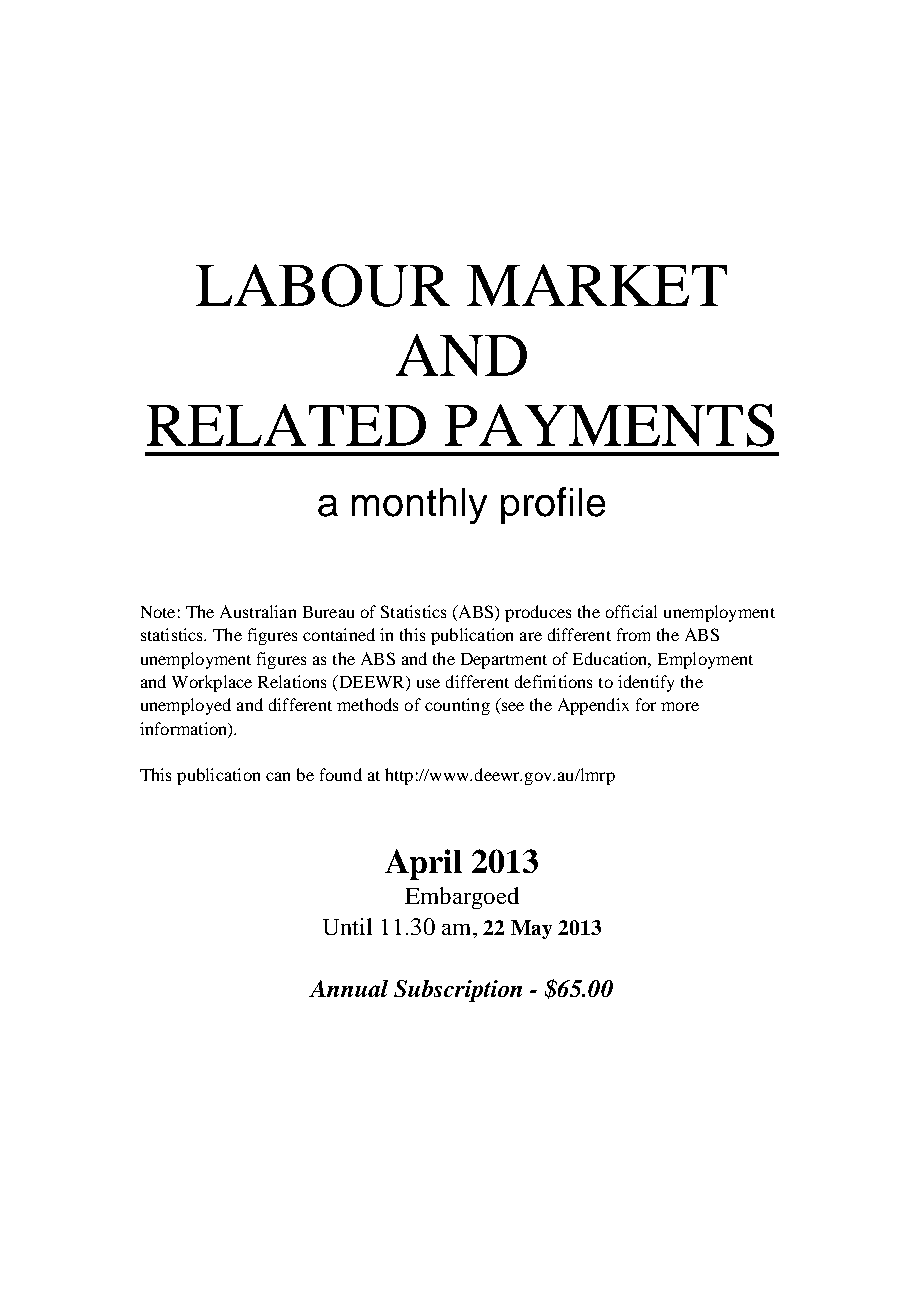  I want to click on Subscription, so click(458, 991).
